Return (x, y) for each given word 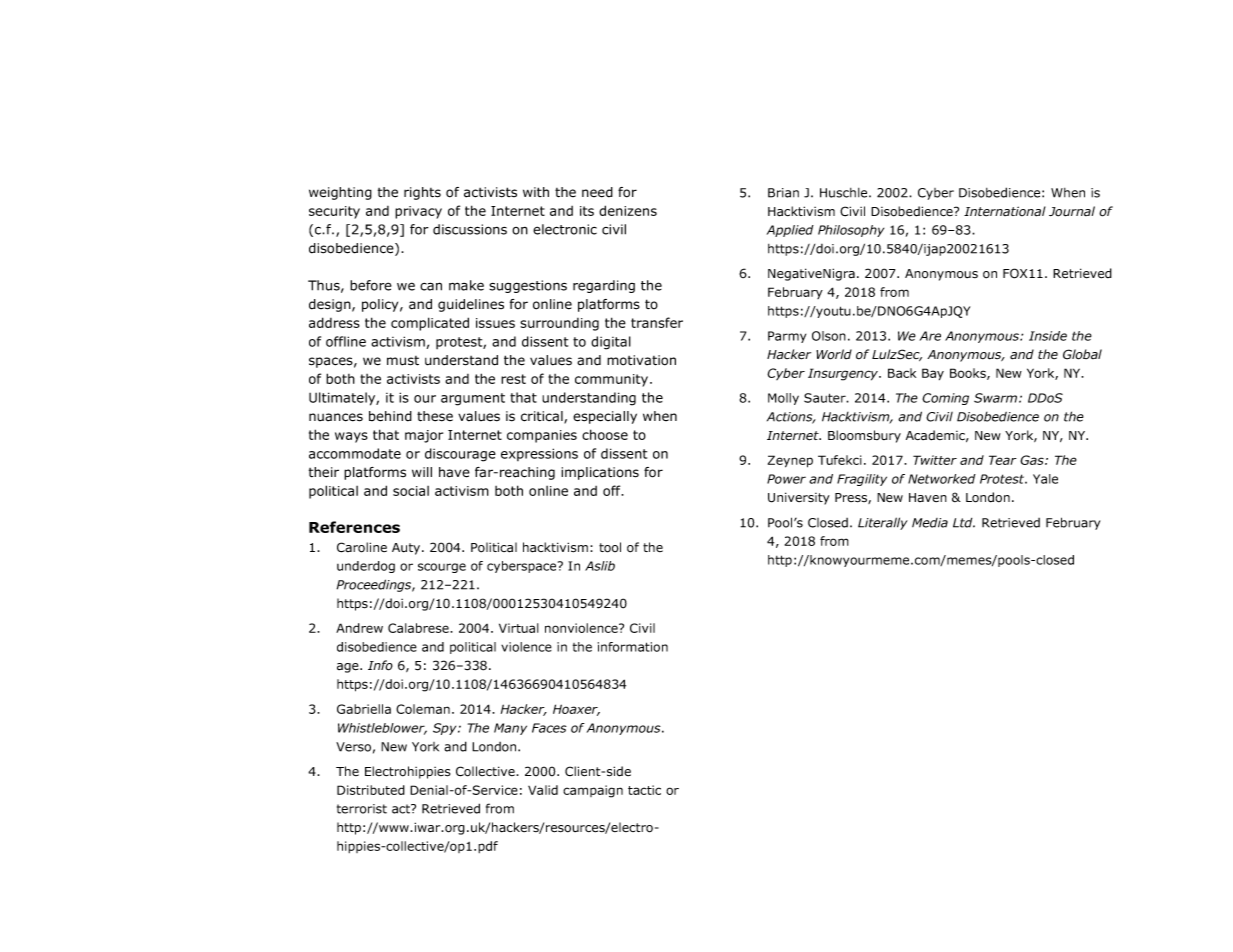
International (1005, 211)
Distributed (371, 790)
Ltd (964, 523)
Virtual (519, 628)
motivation (641, 360)
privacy (418, 212)
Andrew (359, 628)
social (411, 491)
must (403, 361)
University (799, 498)
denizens (628, 210)
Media (930, 523)
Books (969, 374)
